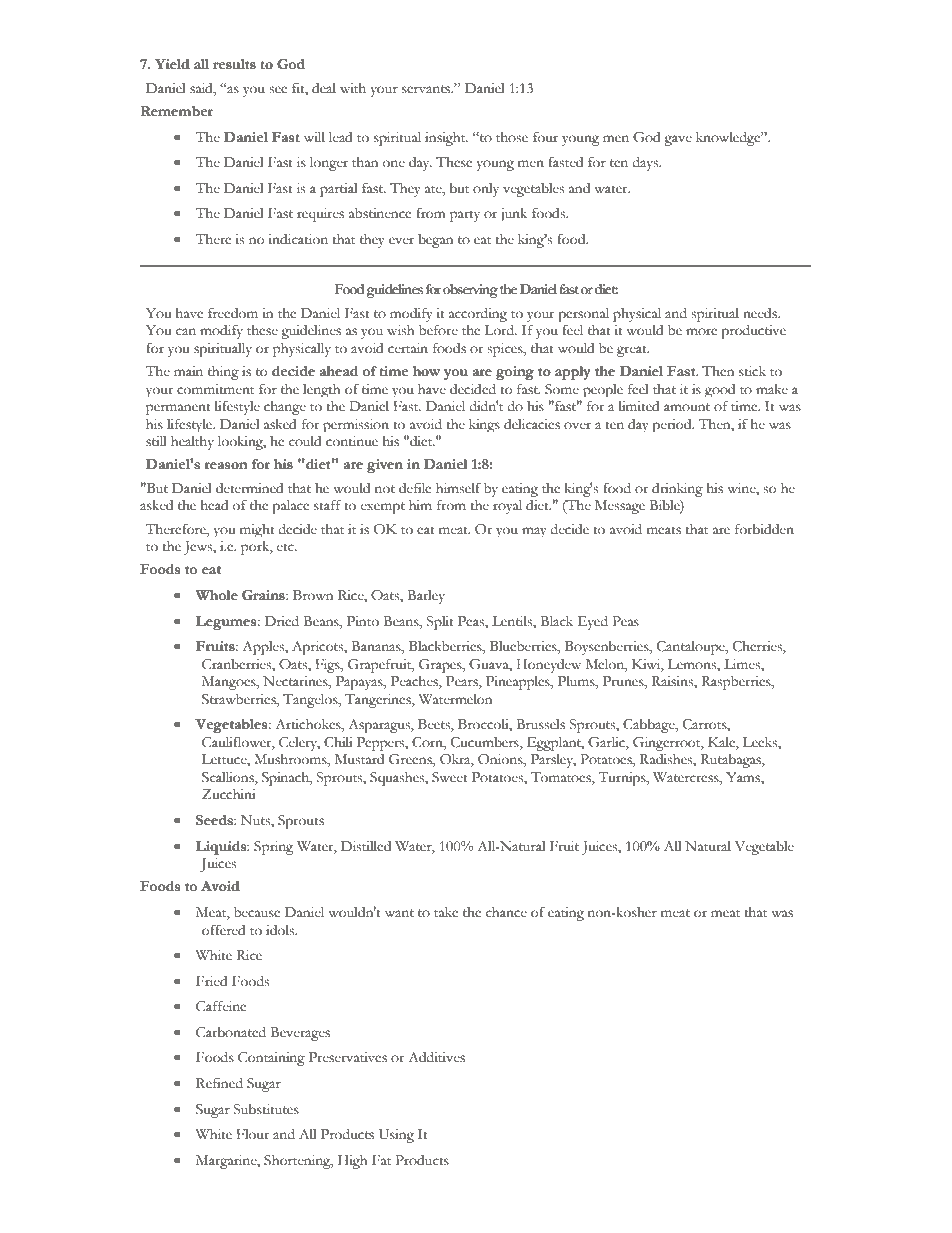  What do you see at coordinates (744, 778) in the image?
I see `Yams` at bounding box center [744, 778].
